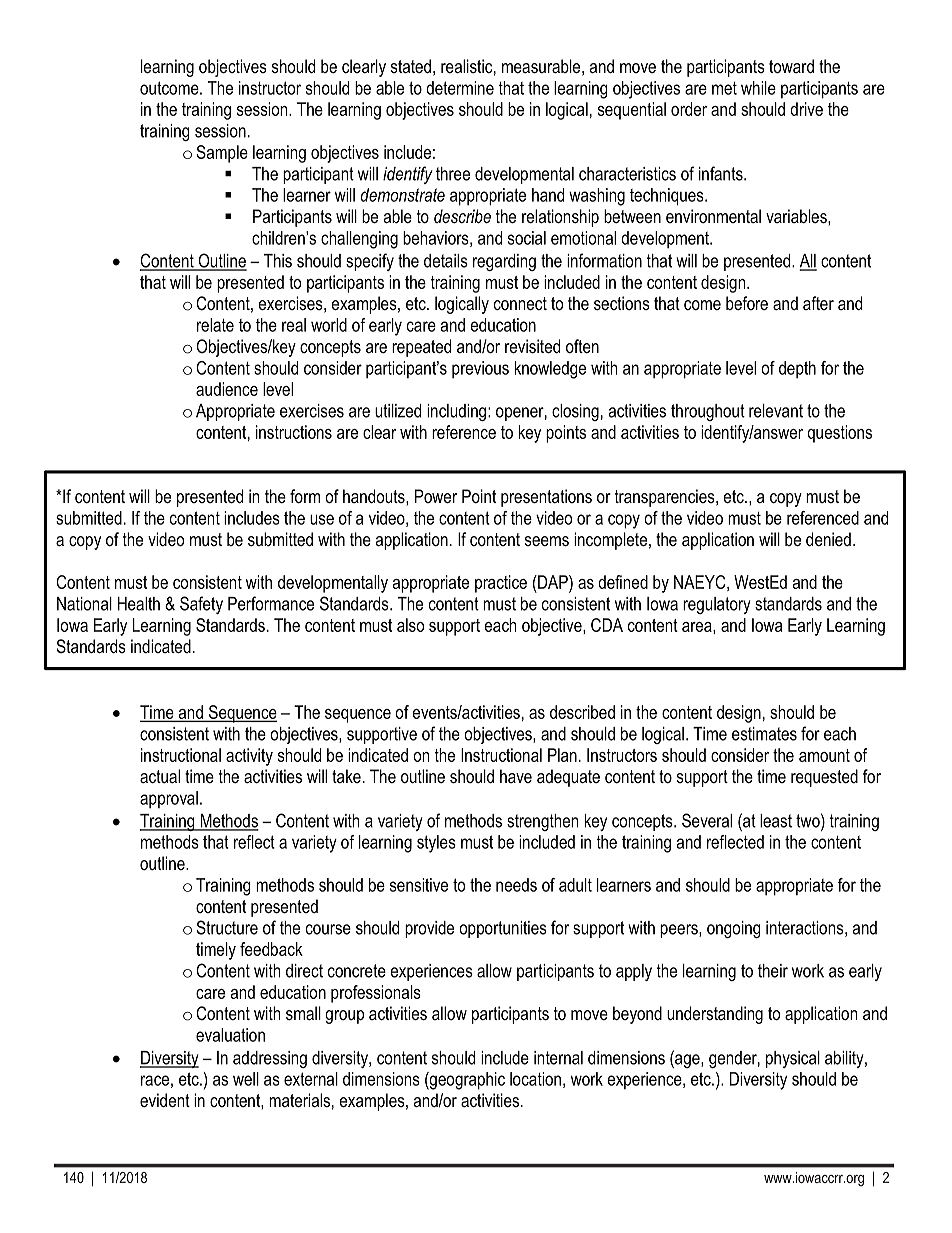  Describe the element at coordinates (201, 605) in the document. I see `Safety` at that location.
